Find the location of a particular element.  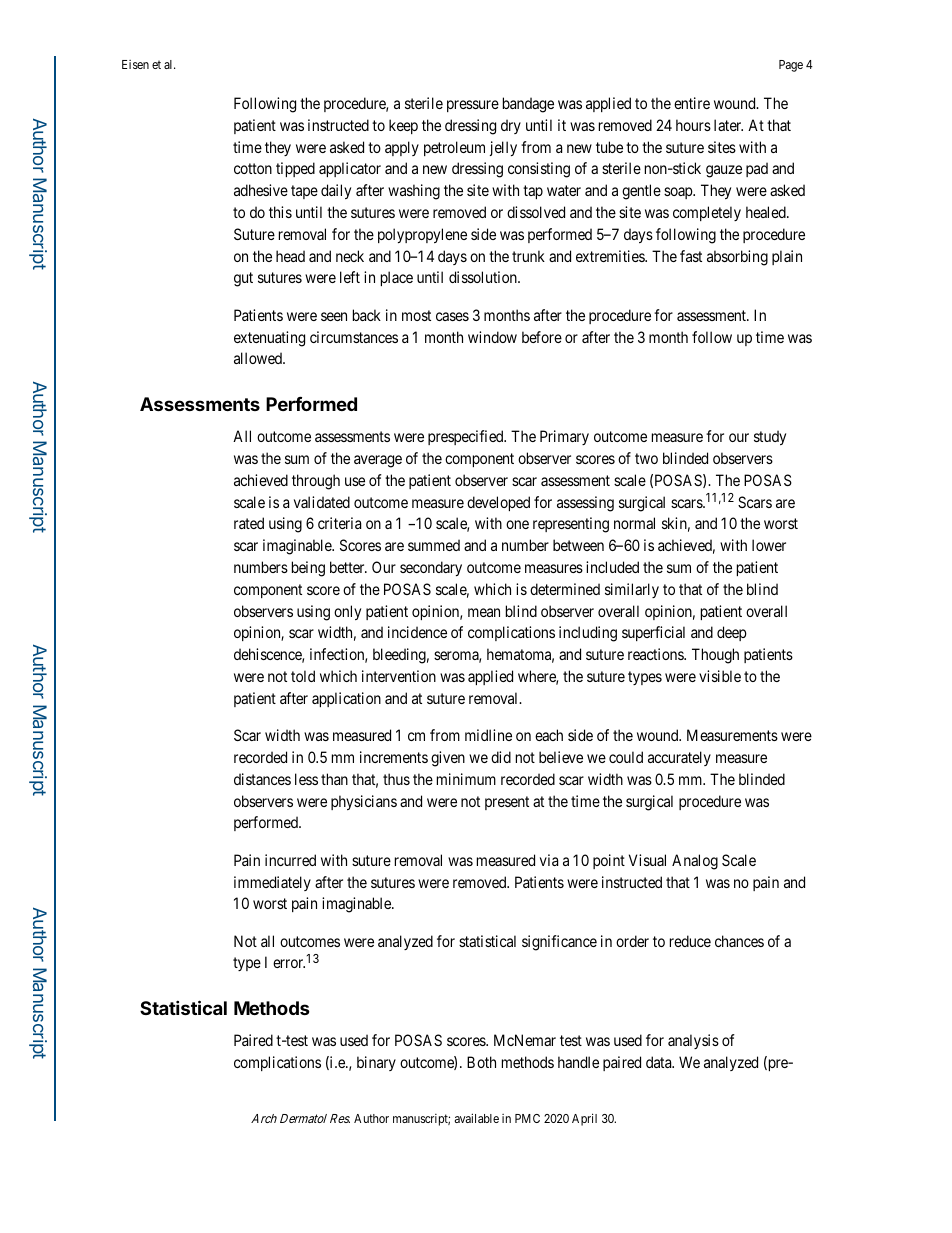

later is located at coordinates (728, 125).
